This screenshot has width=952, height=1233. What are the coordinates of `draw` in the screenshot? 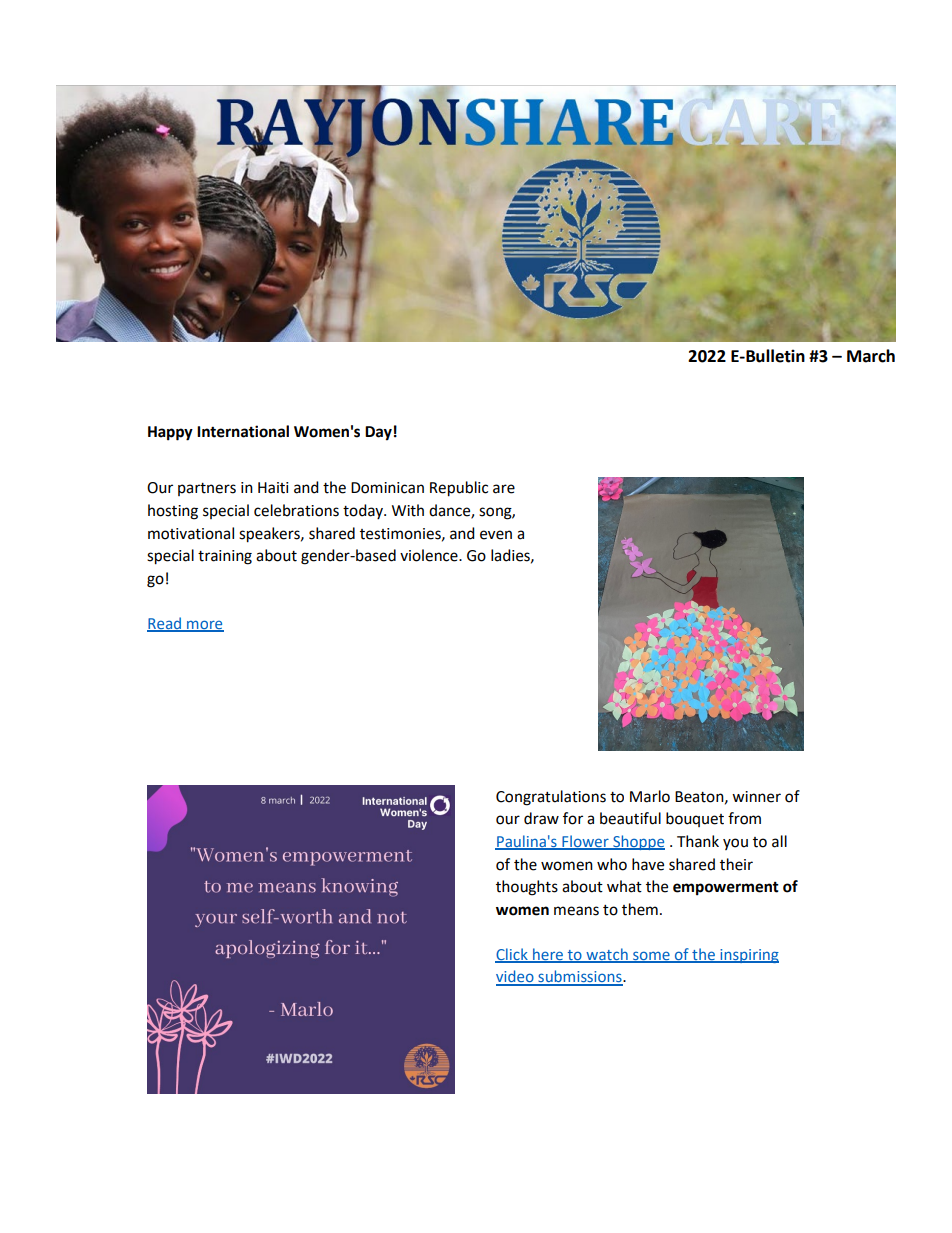 It's located at (541, 818).
